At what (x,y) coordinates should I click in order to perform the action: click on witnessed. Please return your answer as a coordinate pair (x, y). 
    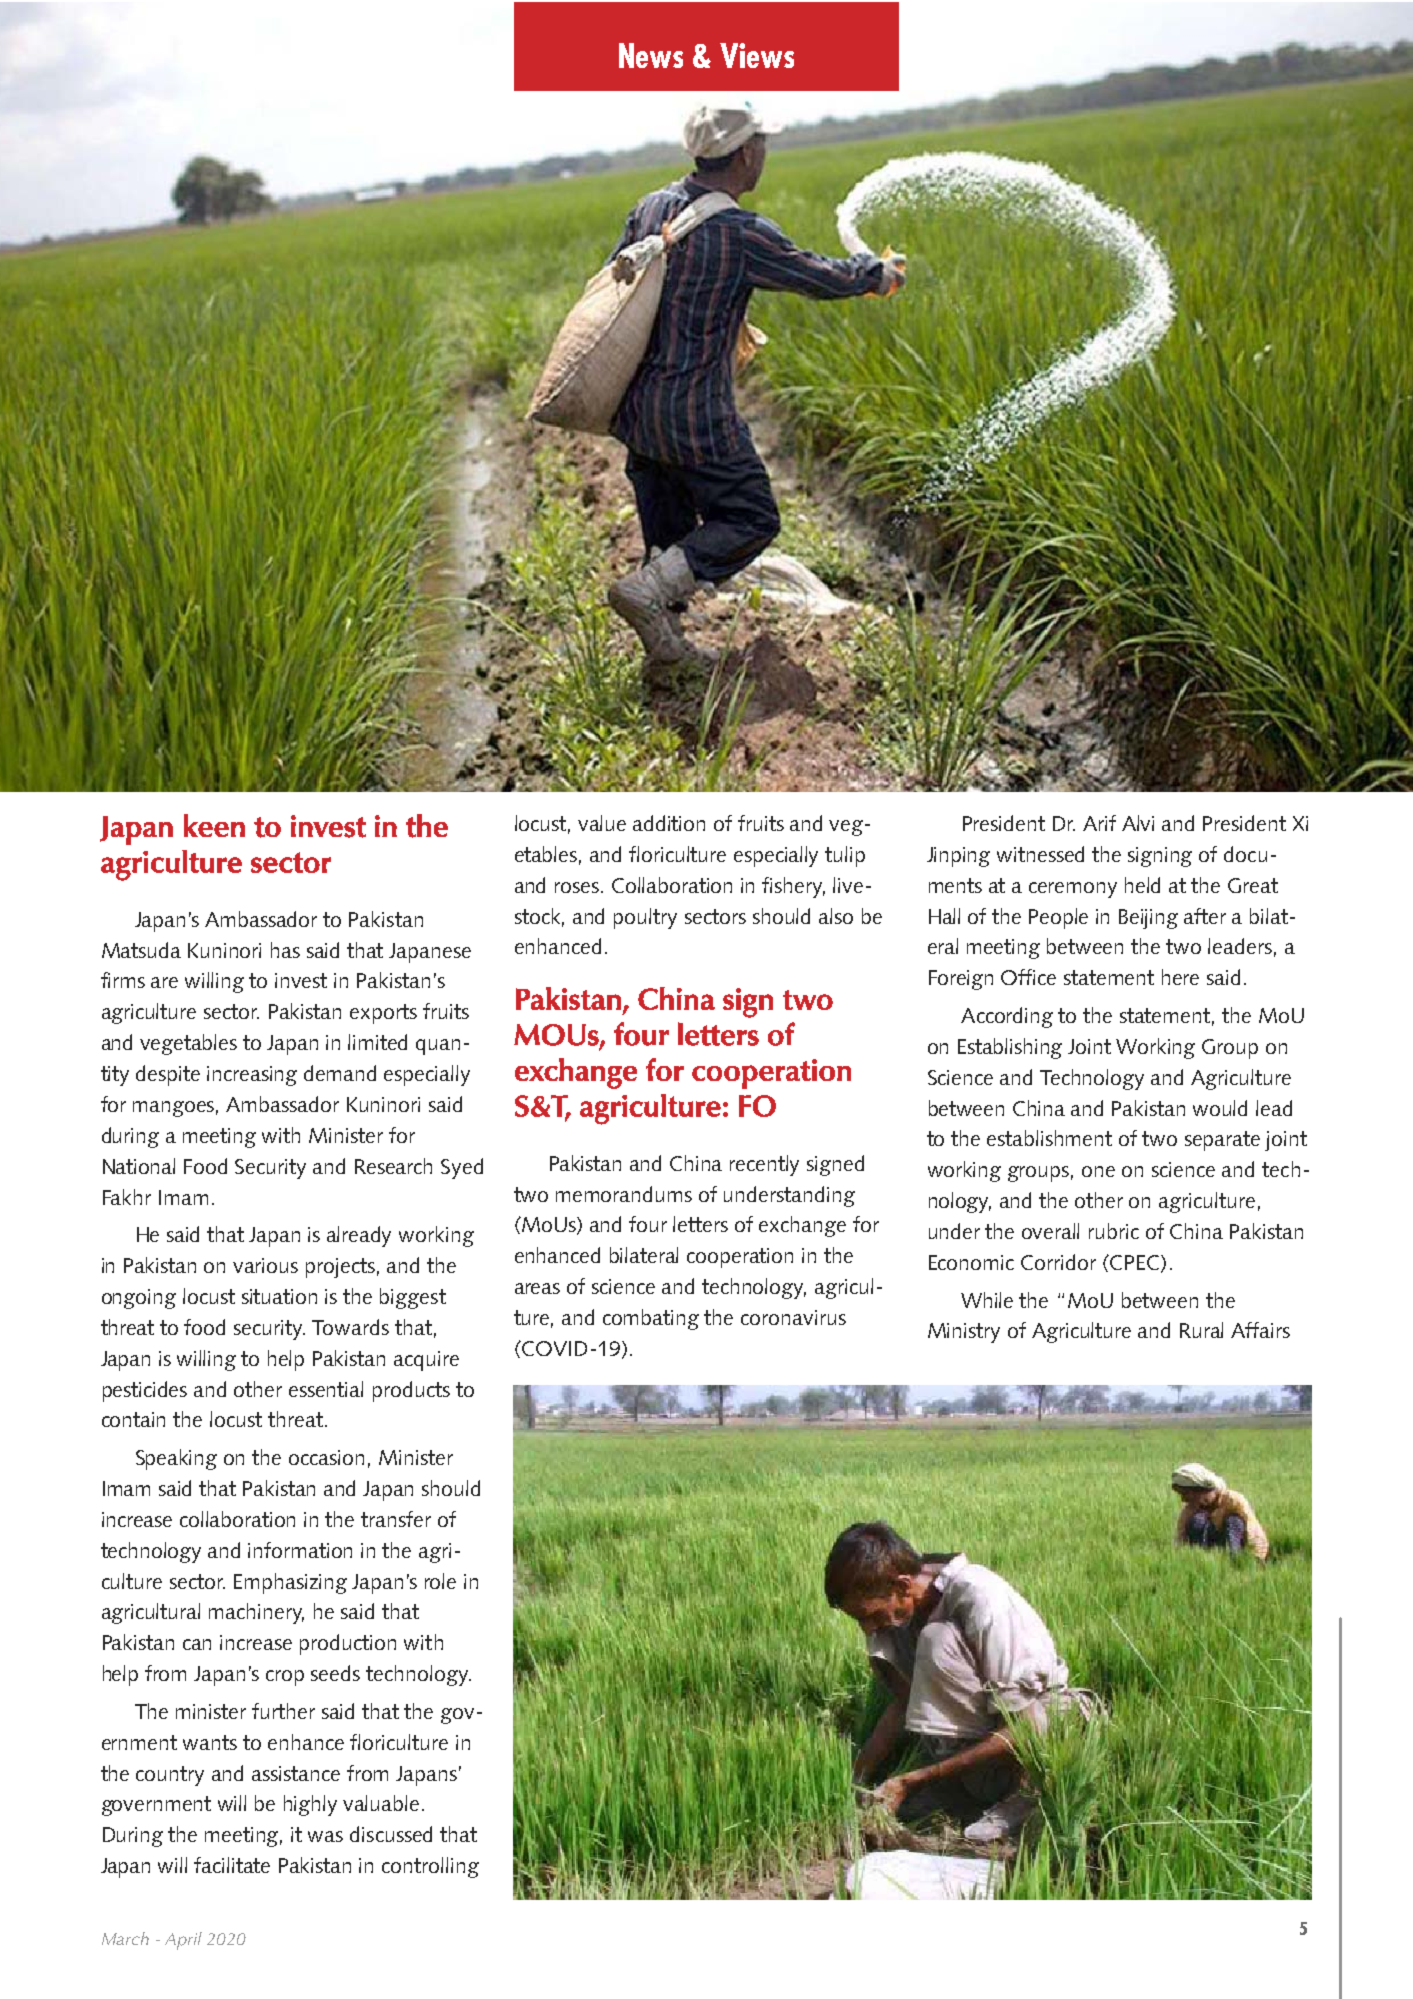
    Looking at the image, I should click on (1040, 854).
